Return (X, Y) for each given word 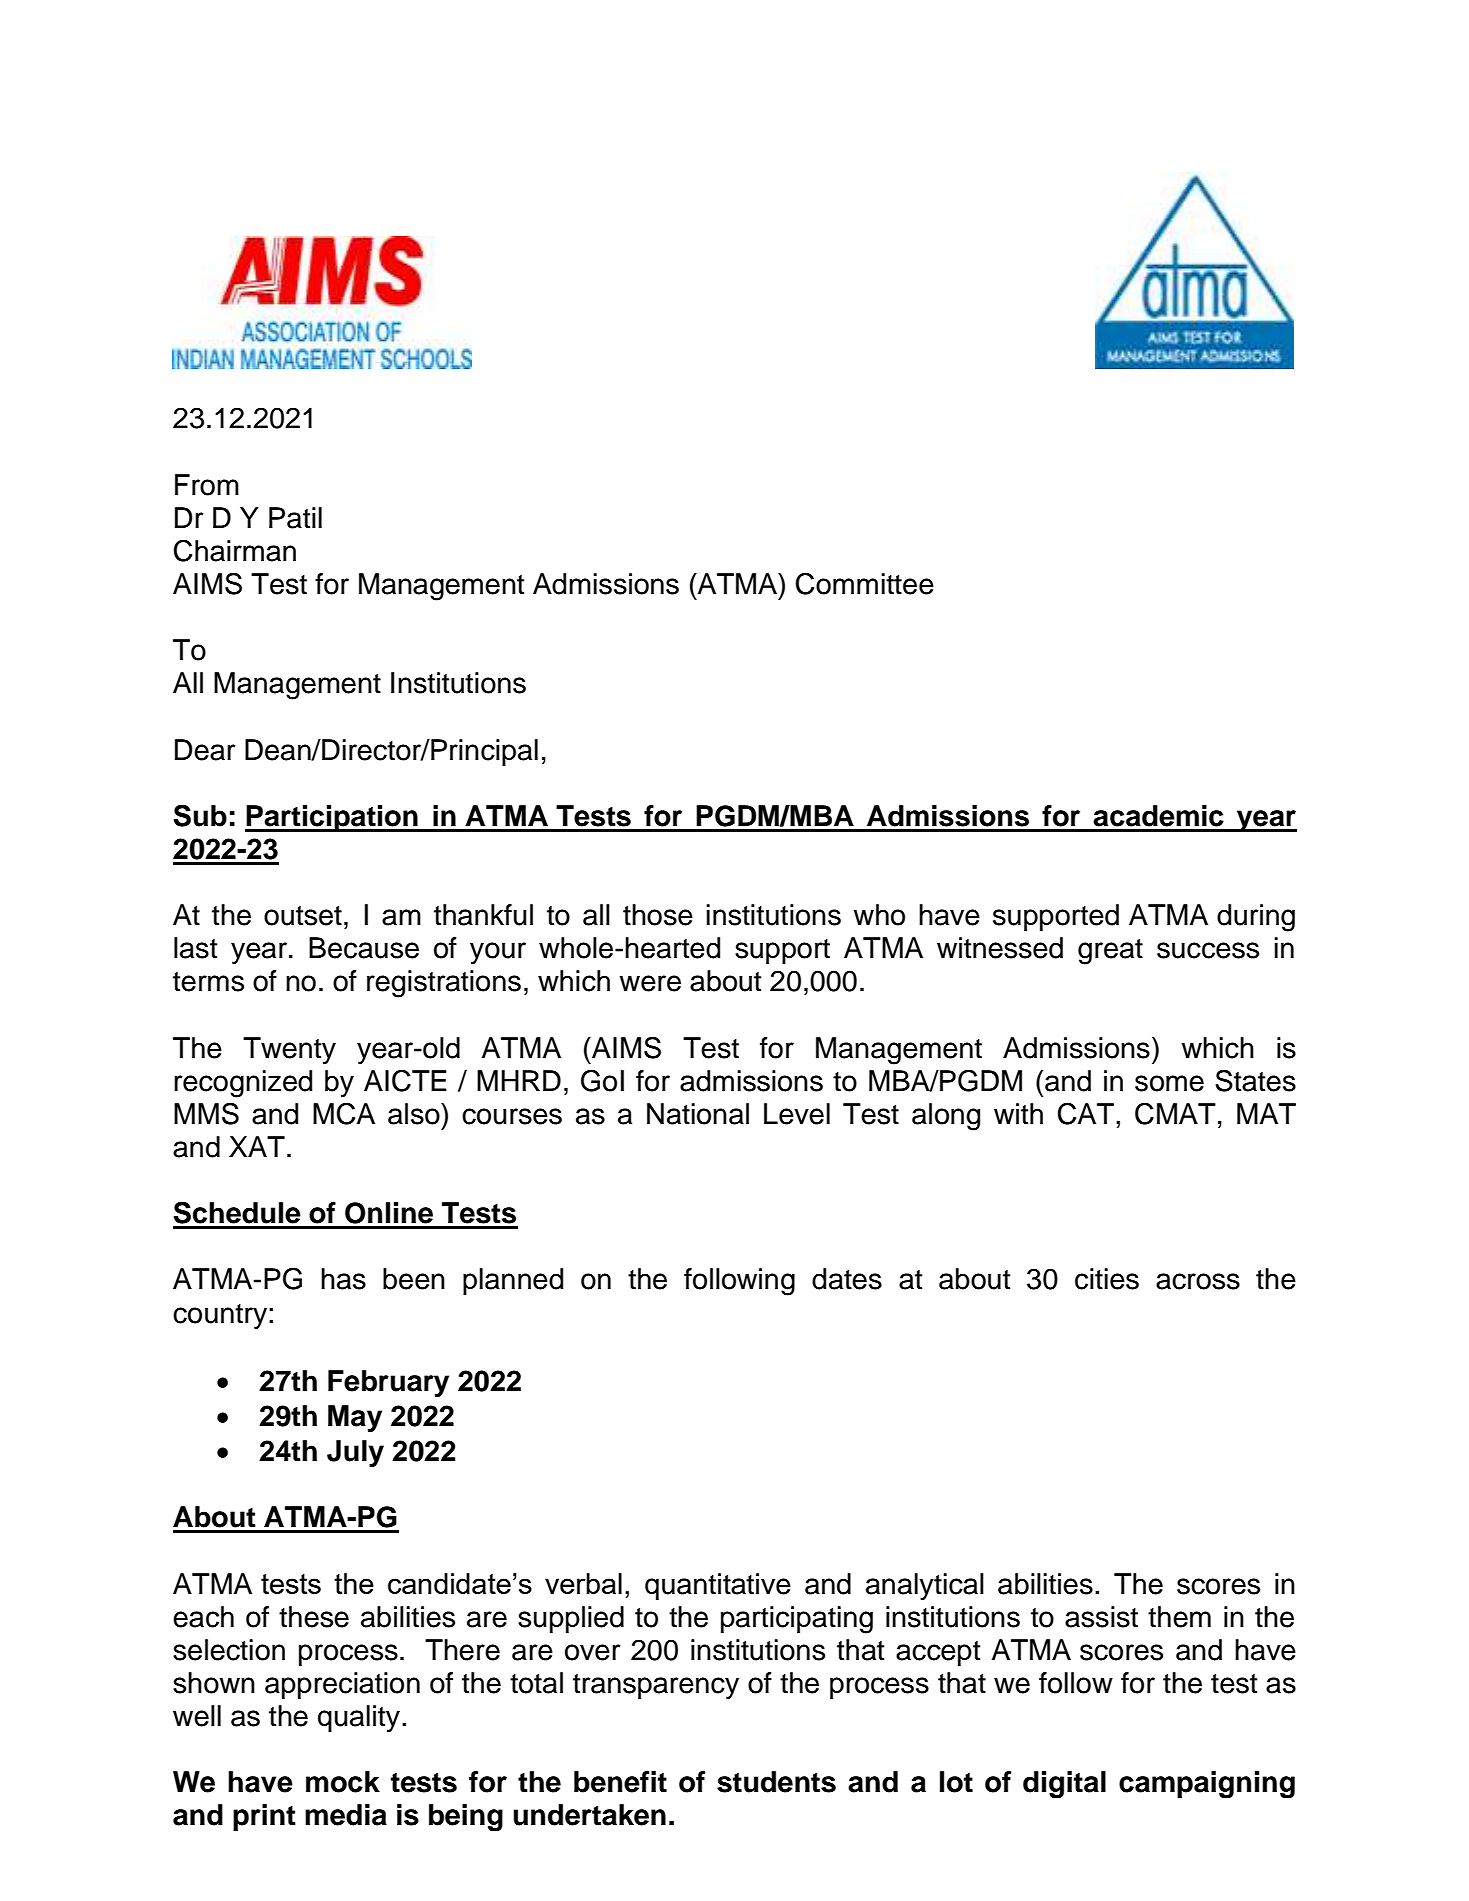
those (658, 915)
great (1110, 952)
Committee (865, 583)
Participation (332, 818)
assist (1101, 1617)
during (1256, 918)
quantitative (718, 1586)
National (698, 1114)
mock (343, 1782)
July (355, 1453)
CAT (1086, 1113)
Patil (295, 518)
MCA (344, 1113)
